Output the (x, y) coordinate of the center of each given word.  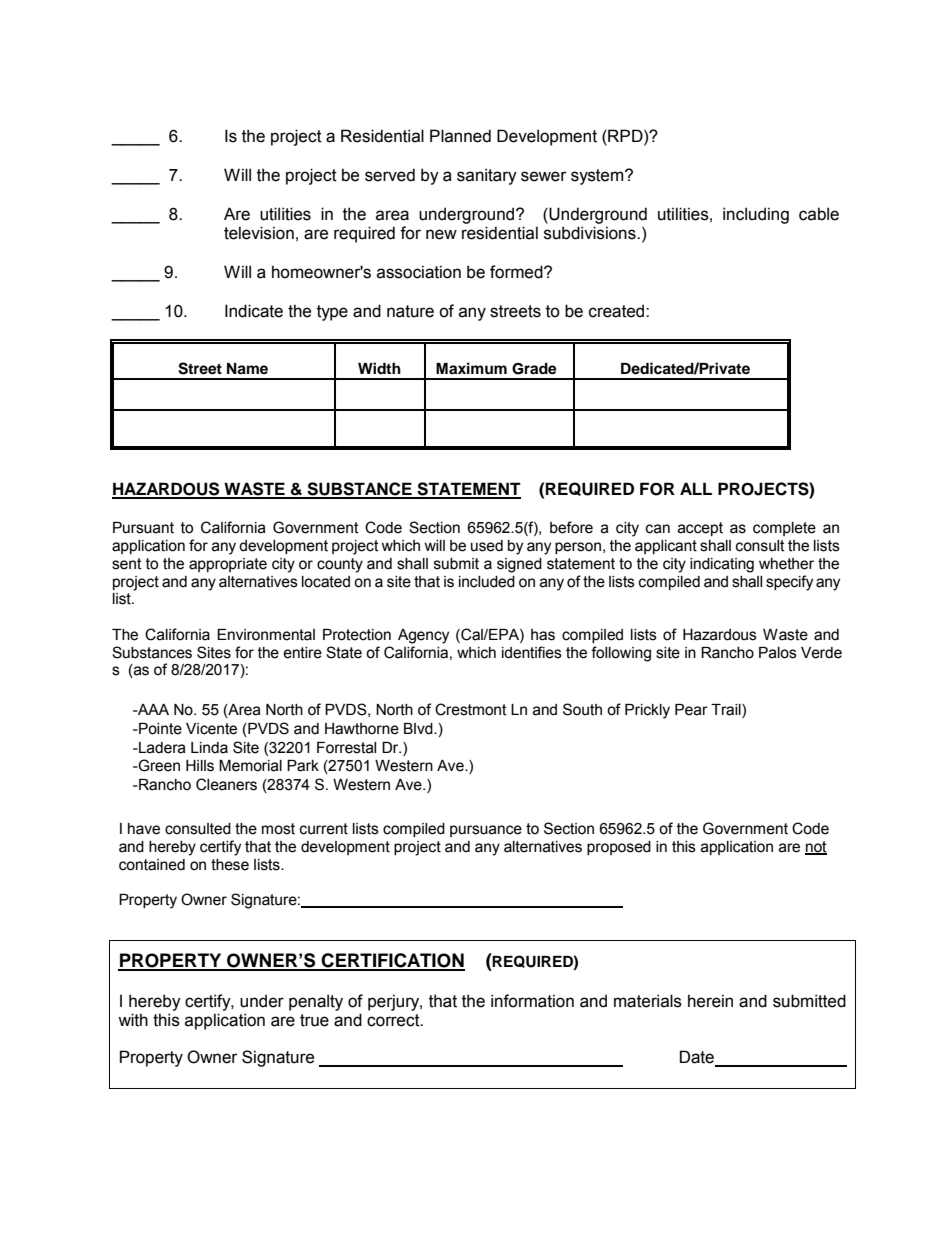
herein (710, 1001)
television (259, 233)
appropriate (228, 565)
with (133, 1020)
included (487, 582)
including (756, 215)
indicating (722, 565)
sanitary (487, 176)
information (532, 1001)
